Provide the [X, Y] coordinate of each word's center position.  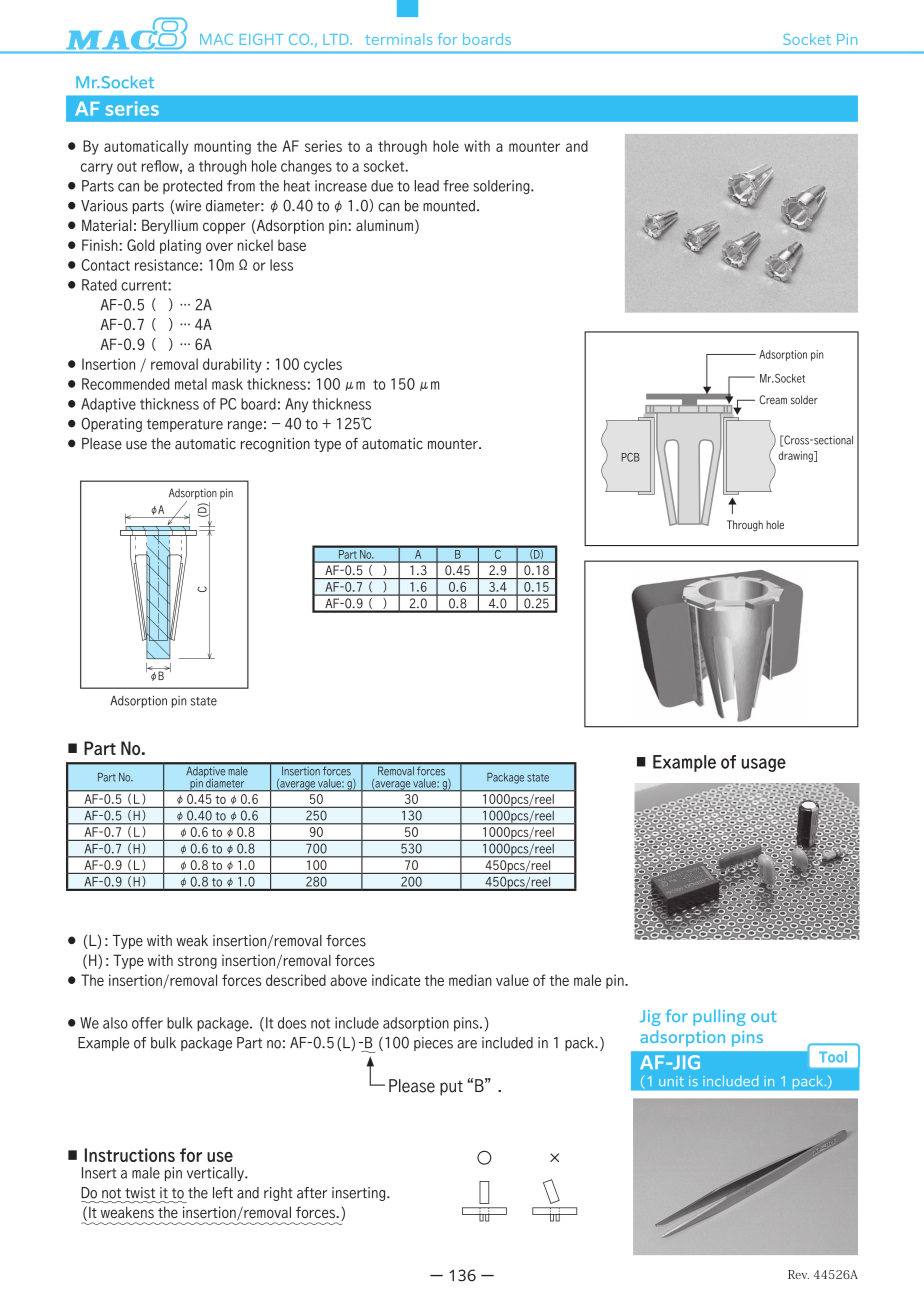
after [312, 1193]
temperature [185, 425]
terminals [398, 39]
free [456, 186]
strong [197, 962]
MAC [216, 39]
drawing [796, 456]
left [223, 1193]
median [470, 980]
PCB [631, 457]
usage [764, 765]
